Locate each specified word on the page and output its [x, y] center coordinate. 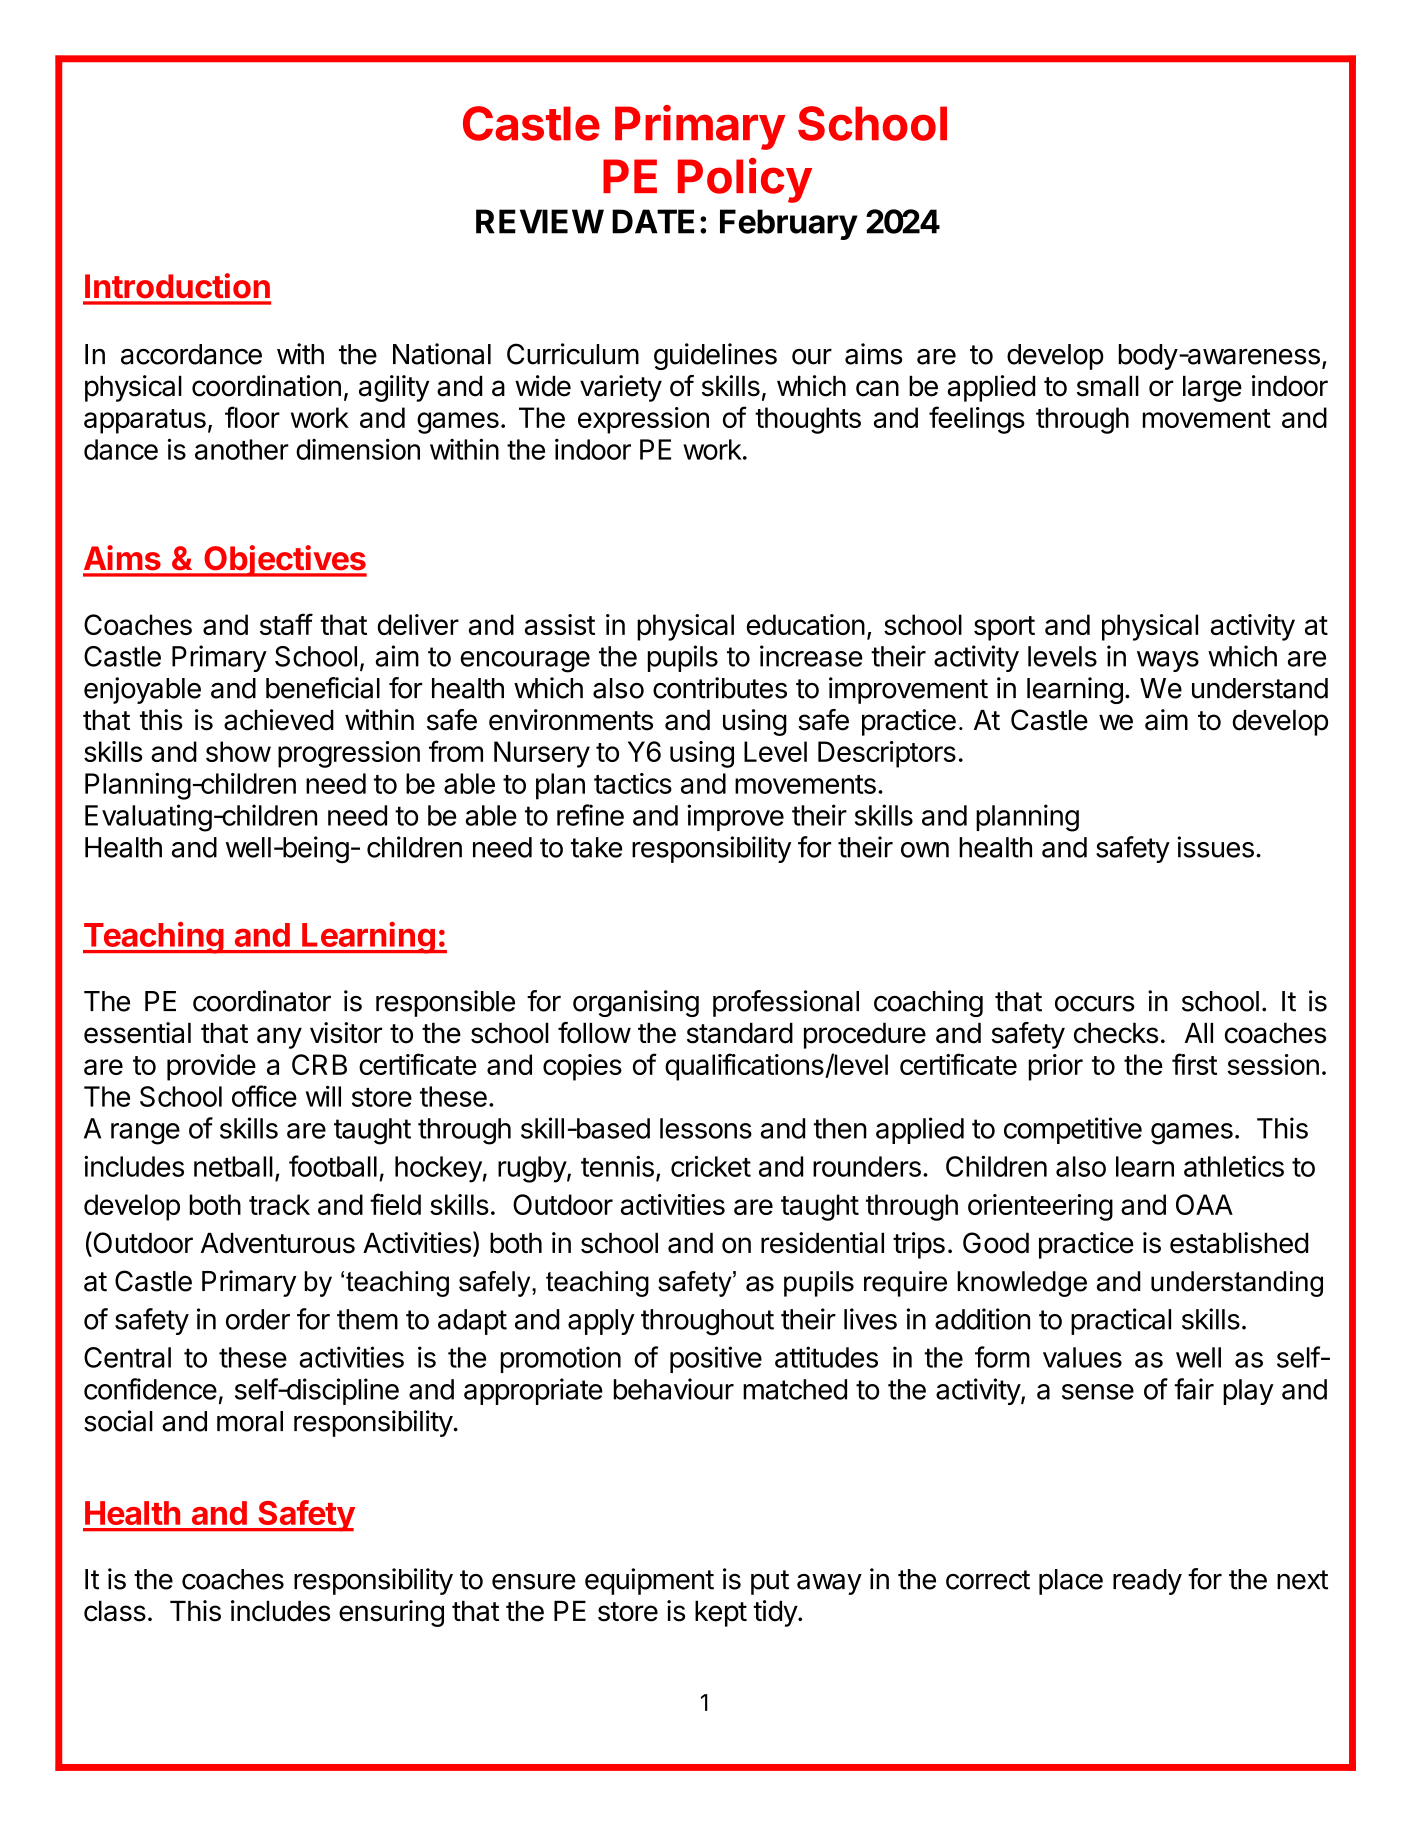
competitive [1073, 1130]
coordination [266, 386]
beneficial [323, 688]
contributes [720, 688]
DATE [653, 221]
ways [1168, 661]
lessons [706, 1128]
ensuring [391, 1613]
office [264, 1096]
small [1108, 386]
